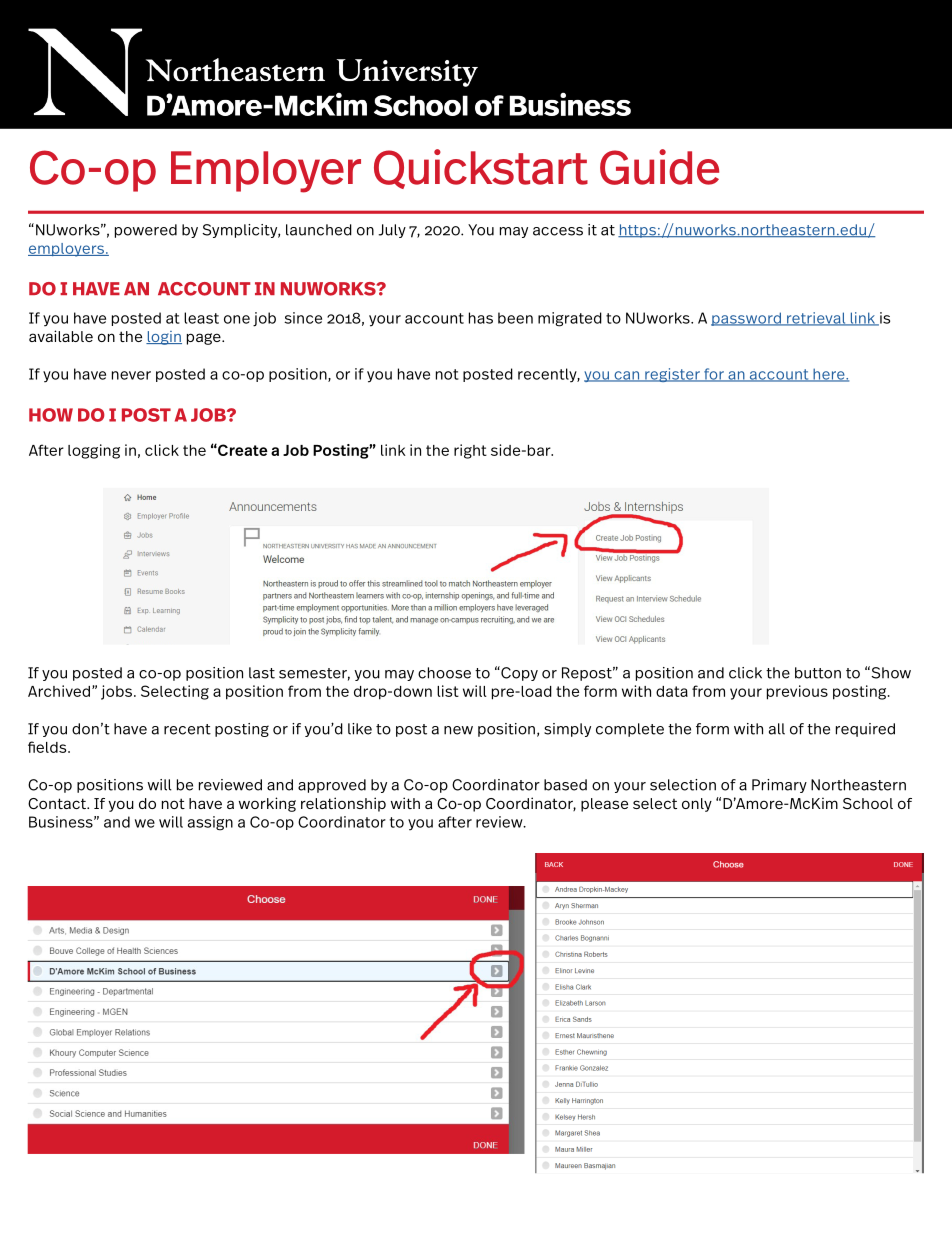  I want to click on logging, so click(94, 451).
